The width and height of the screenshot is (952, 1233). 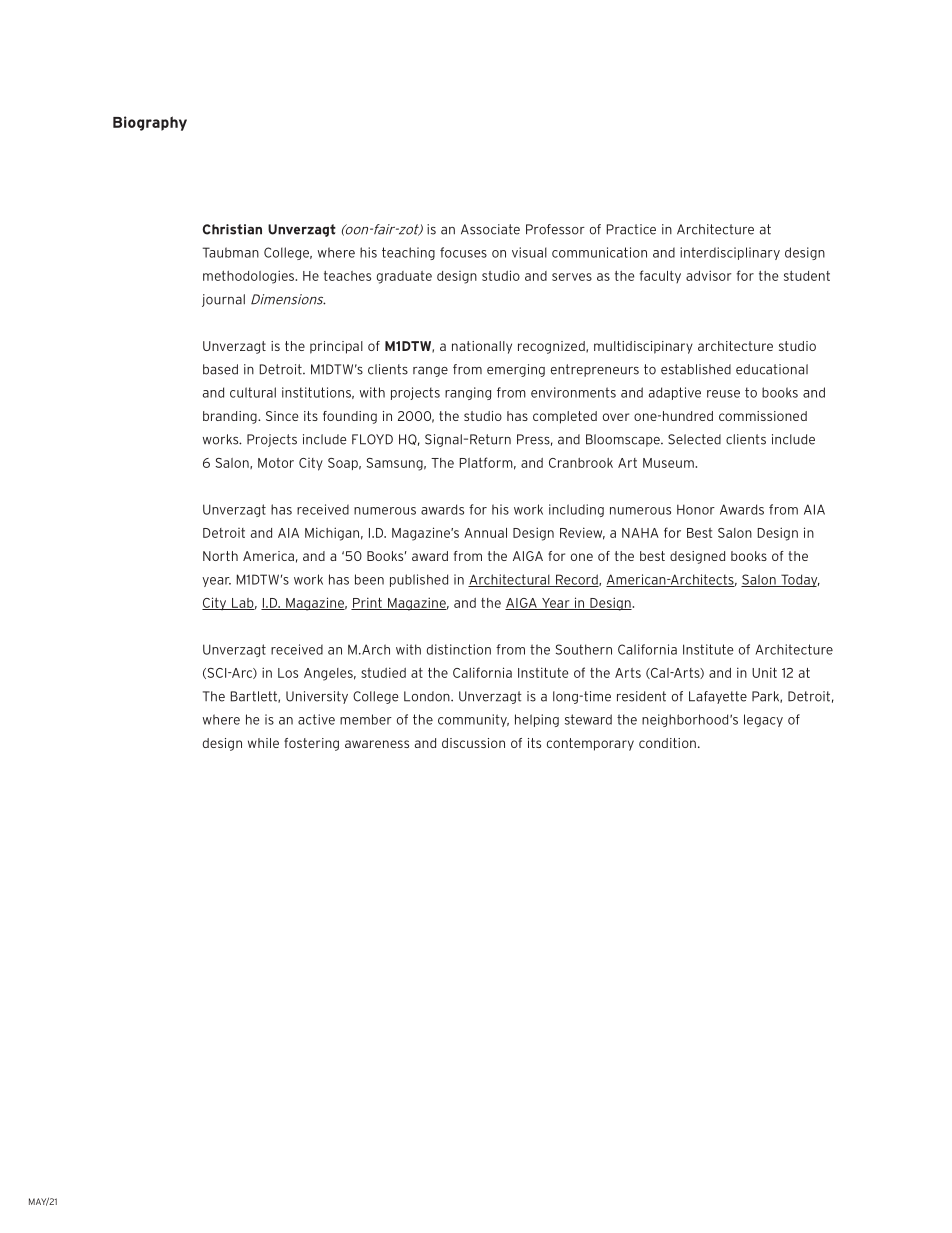 I want to click on Annual, so click(x=485, y=533).
